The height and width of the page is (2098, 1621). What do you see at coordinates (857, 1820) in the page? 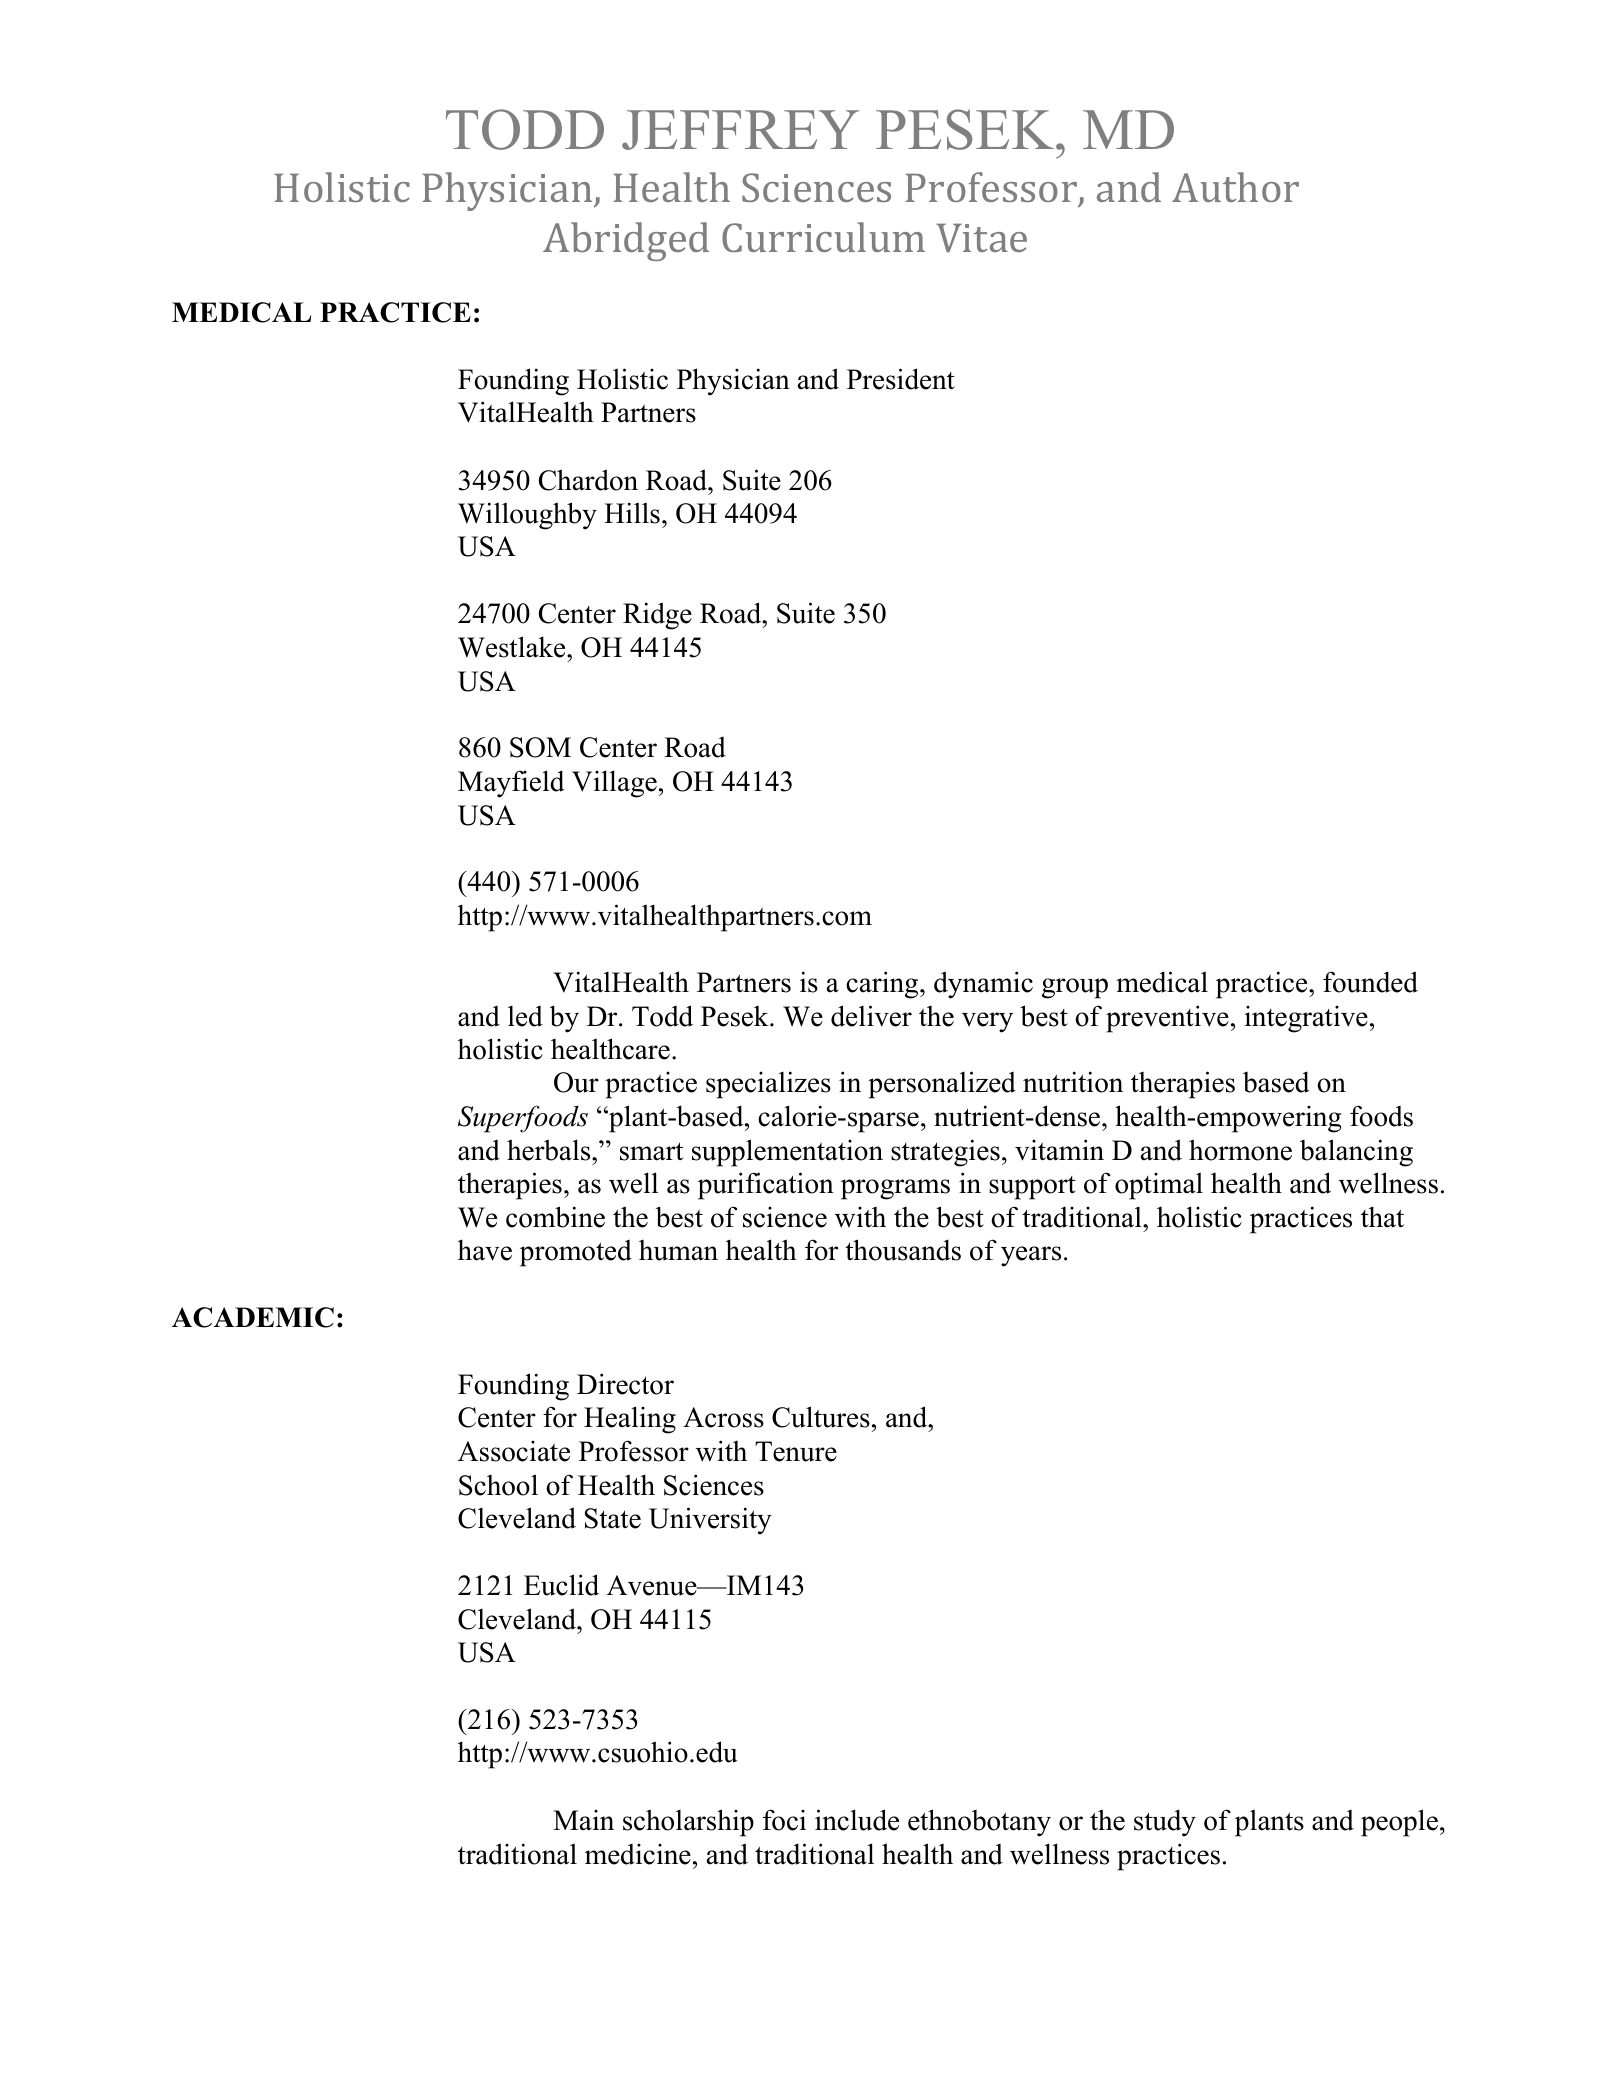
I see `include` at bounding box center [857, 1820].
